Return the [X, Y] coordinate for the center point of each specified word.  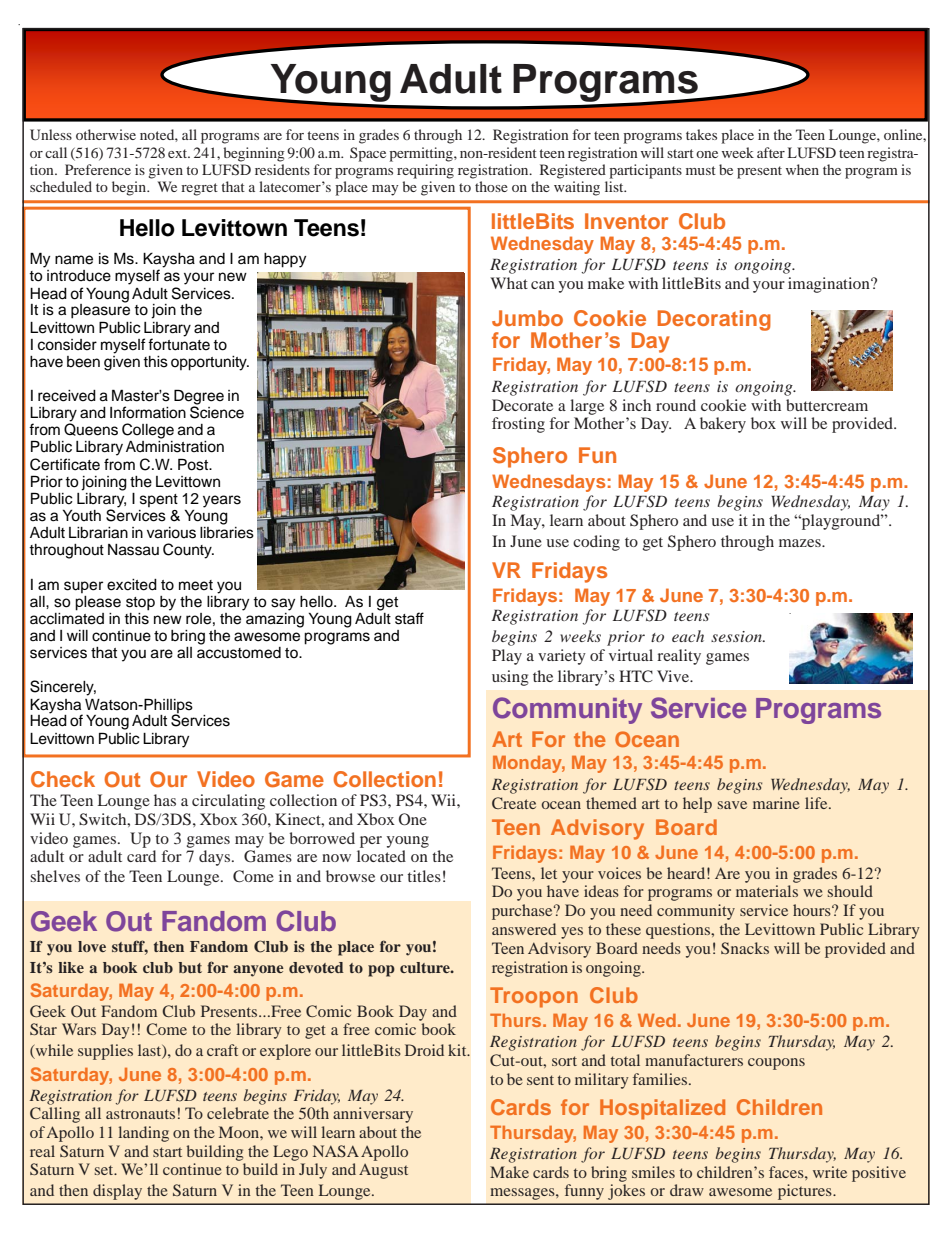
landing [143, 1134]
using [510, 678]
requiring [425, 171]
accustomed [239, 651]
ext [179, 153]
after [771, 152]
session [737, 636]
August [383, 1171]
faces [787, 1172]
